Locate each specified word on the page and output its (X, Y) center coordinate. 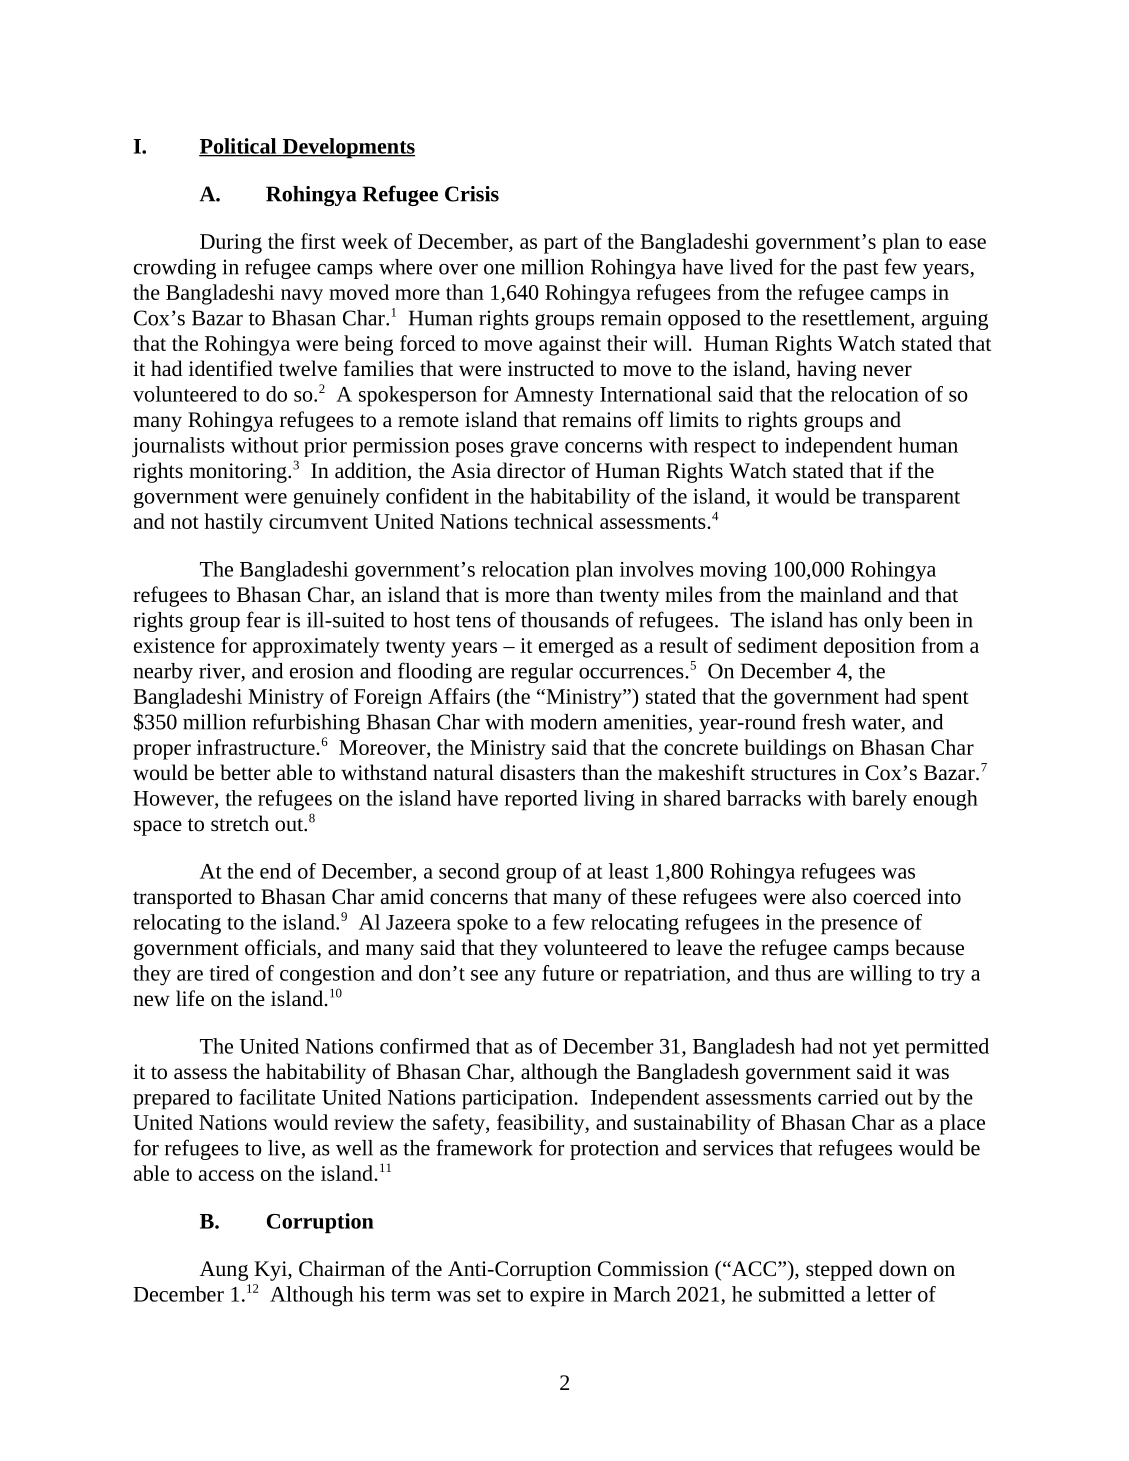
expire (557, 1297)
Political (239, 147)
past (861, 270)
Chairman (342, 1268)
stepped (839, 1270)
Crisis (472, 194)
